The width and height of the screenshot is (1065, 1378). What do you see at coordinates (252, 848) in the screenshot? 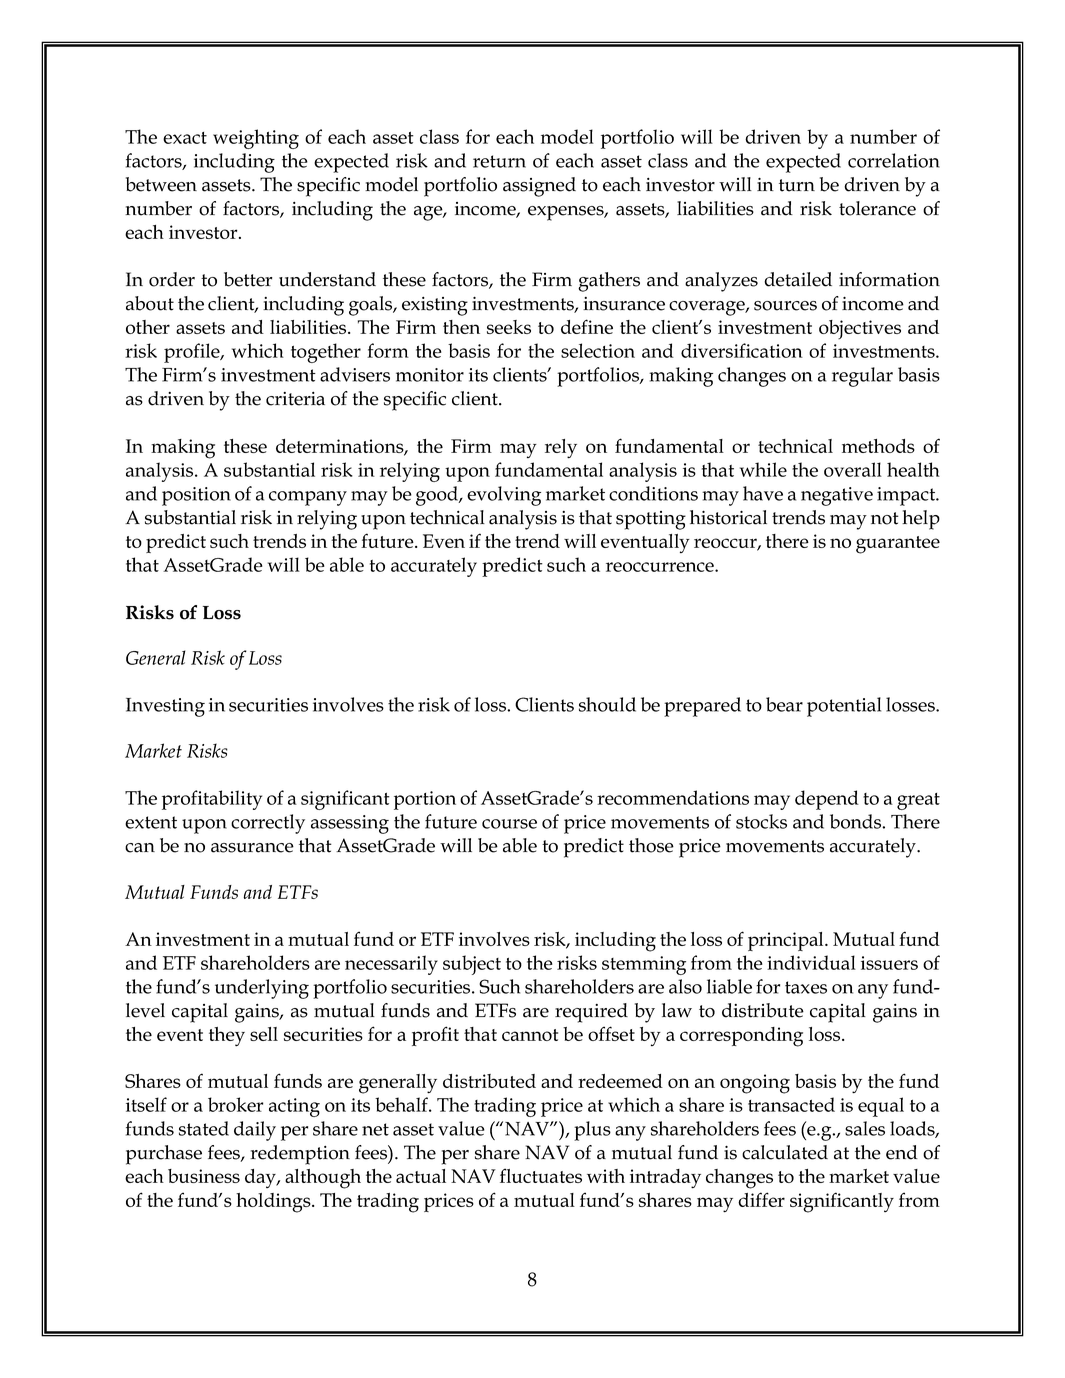
I see `assurance` at bounding box center [252, 848].
